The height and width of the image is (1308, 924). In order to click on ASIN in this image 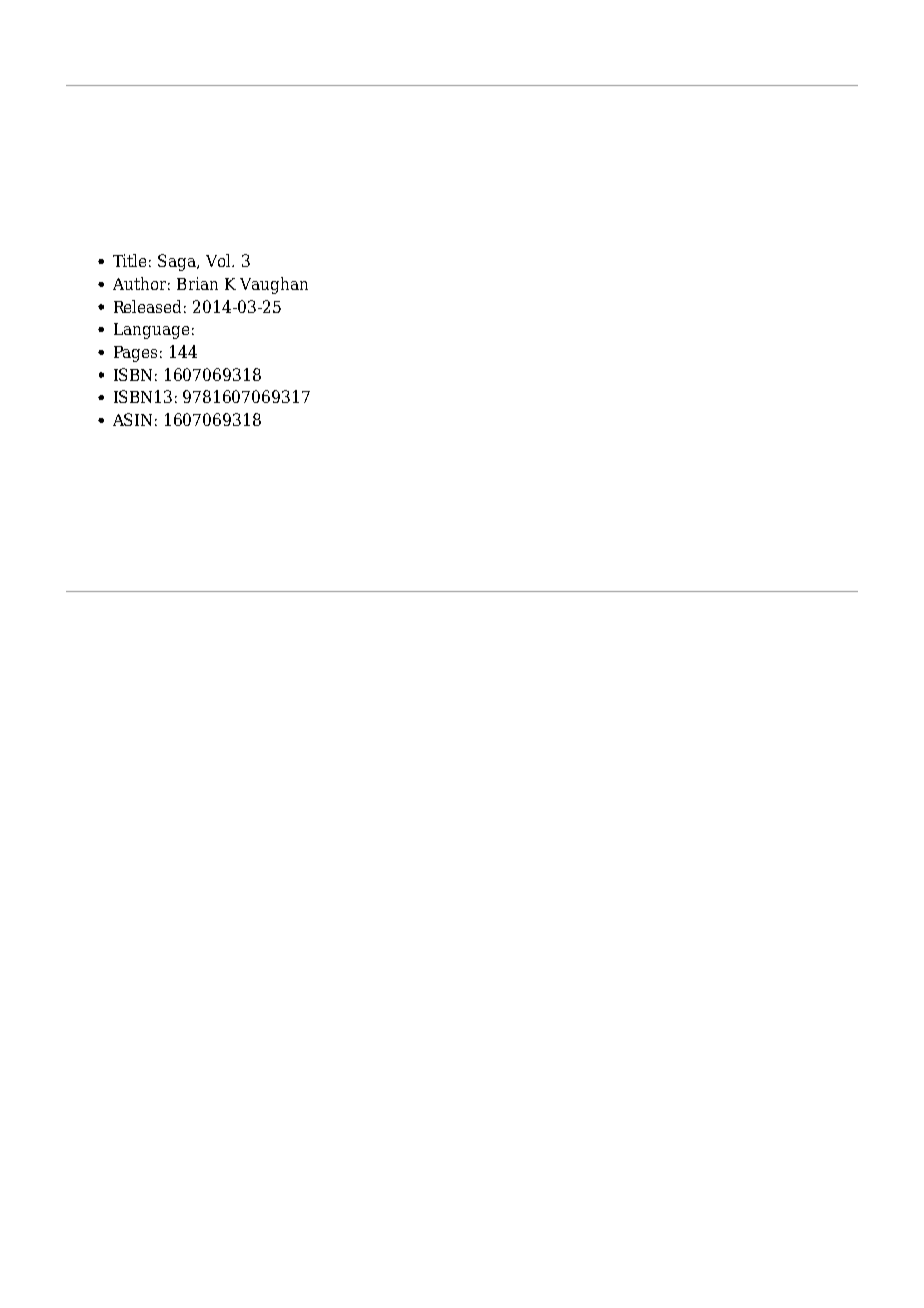, I will do `click(132, 419)`.
